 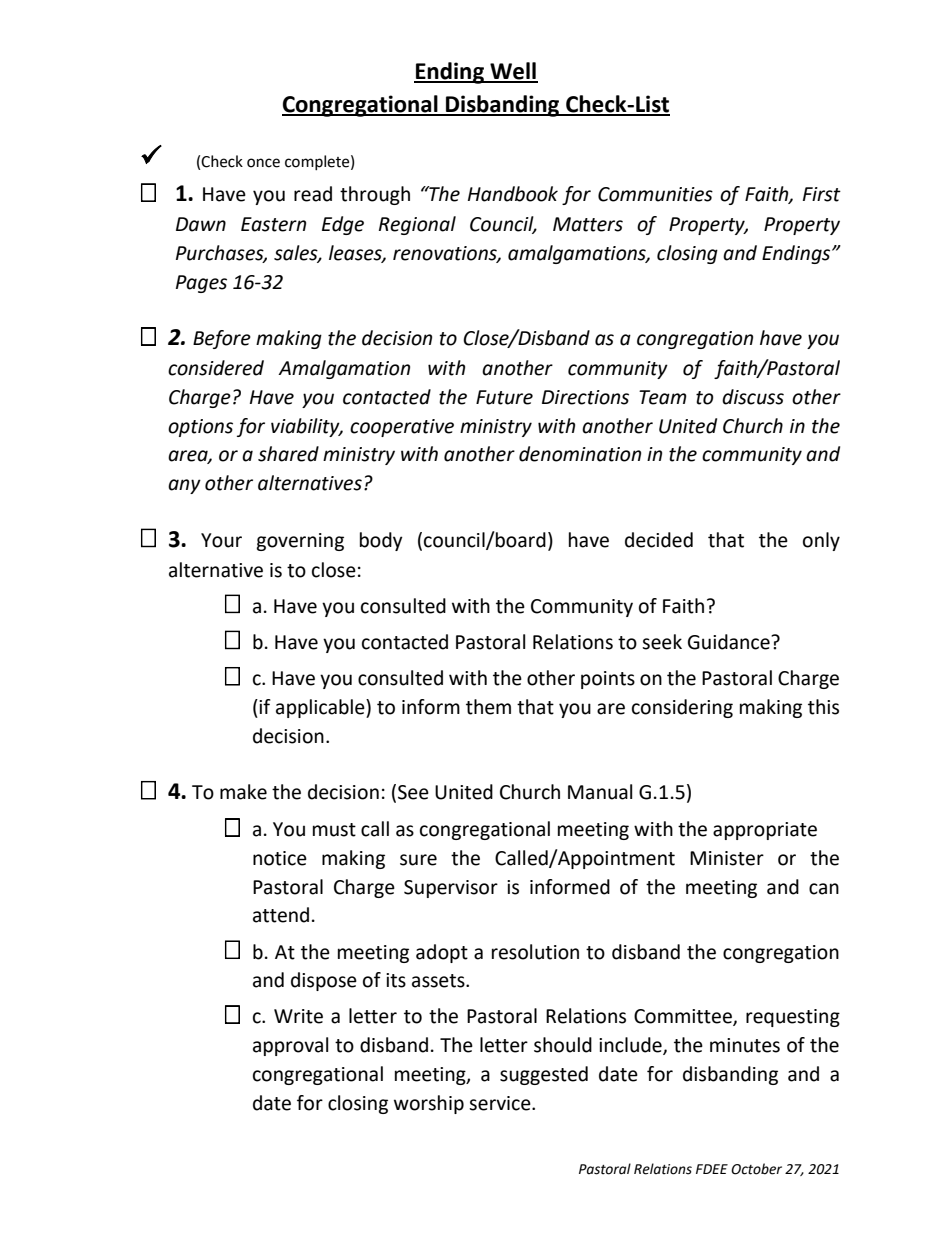 I want to click on once, so click(x=263, y=163).
